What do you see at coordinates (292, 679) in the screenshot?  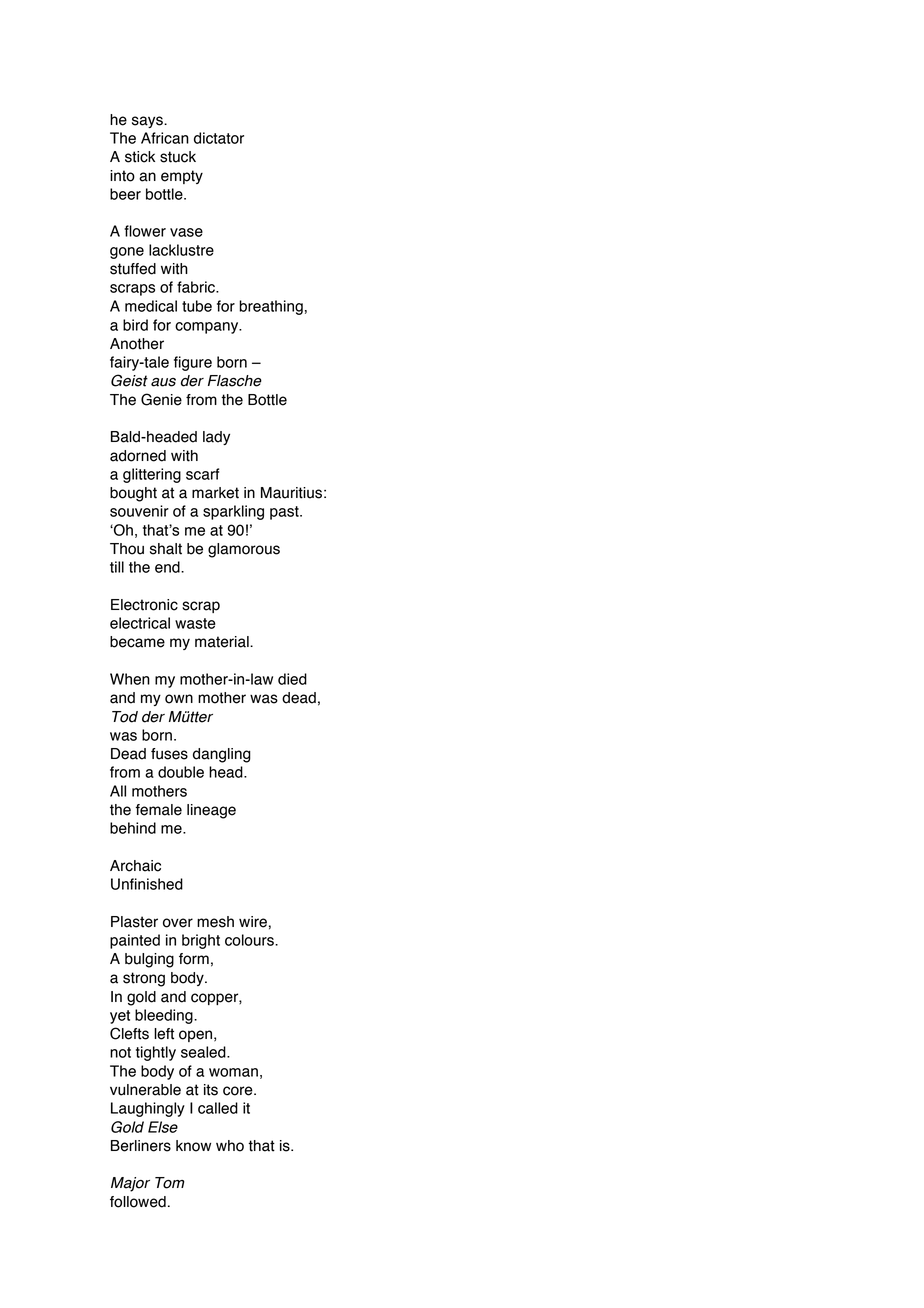 I see `died` at bounding box center [292, 679].
